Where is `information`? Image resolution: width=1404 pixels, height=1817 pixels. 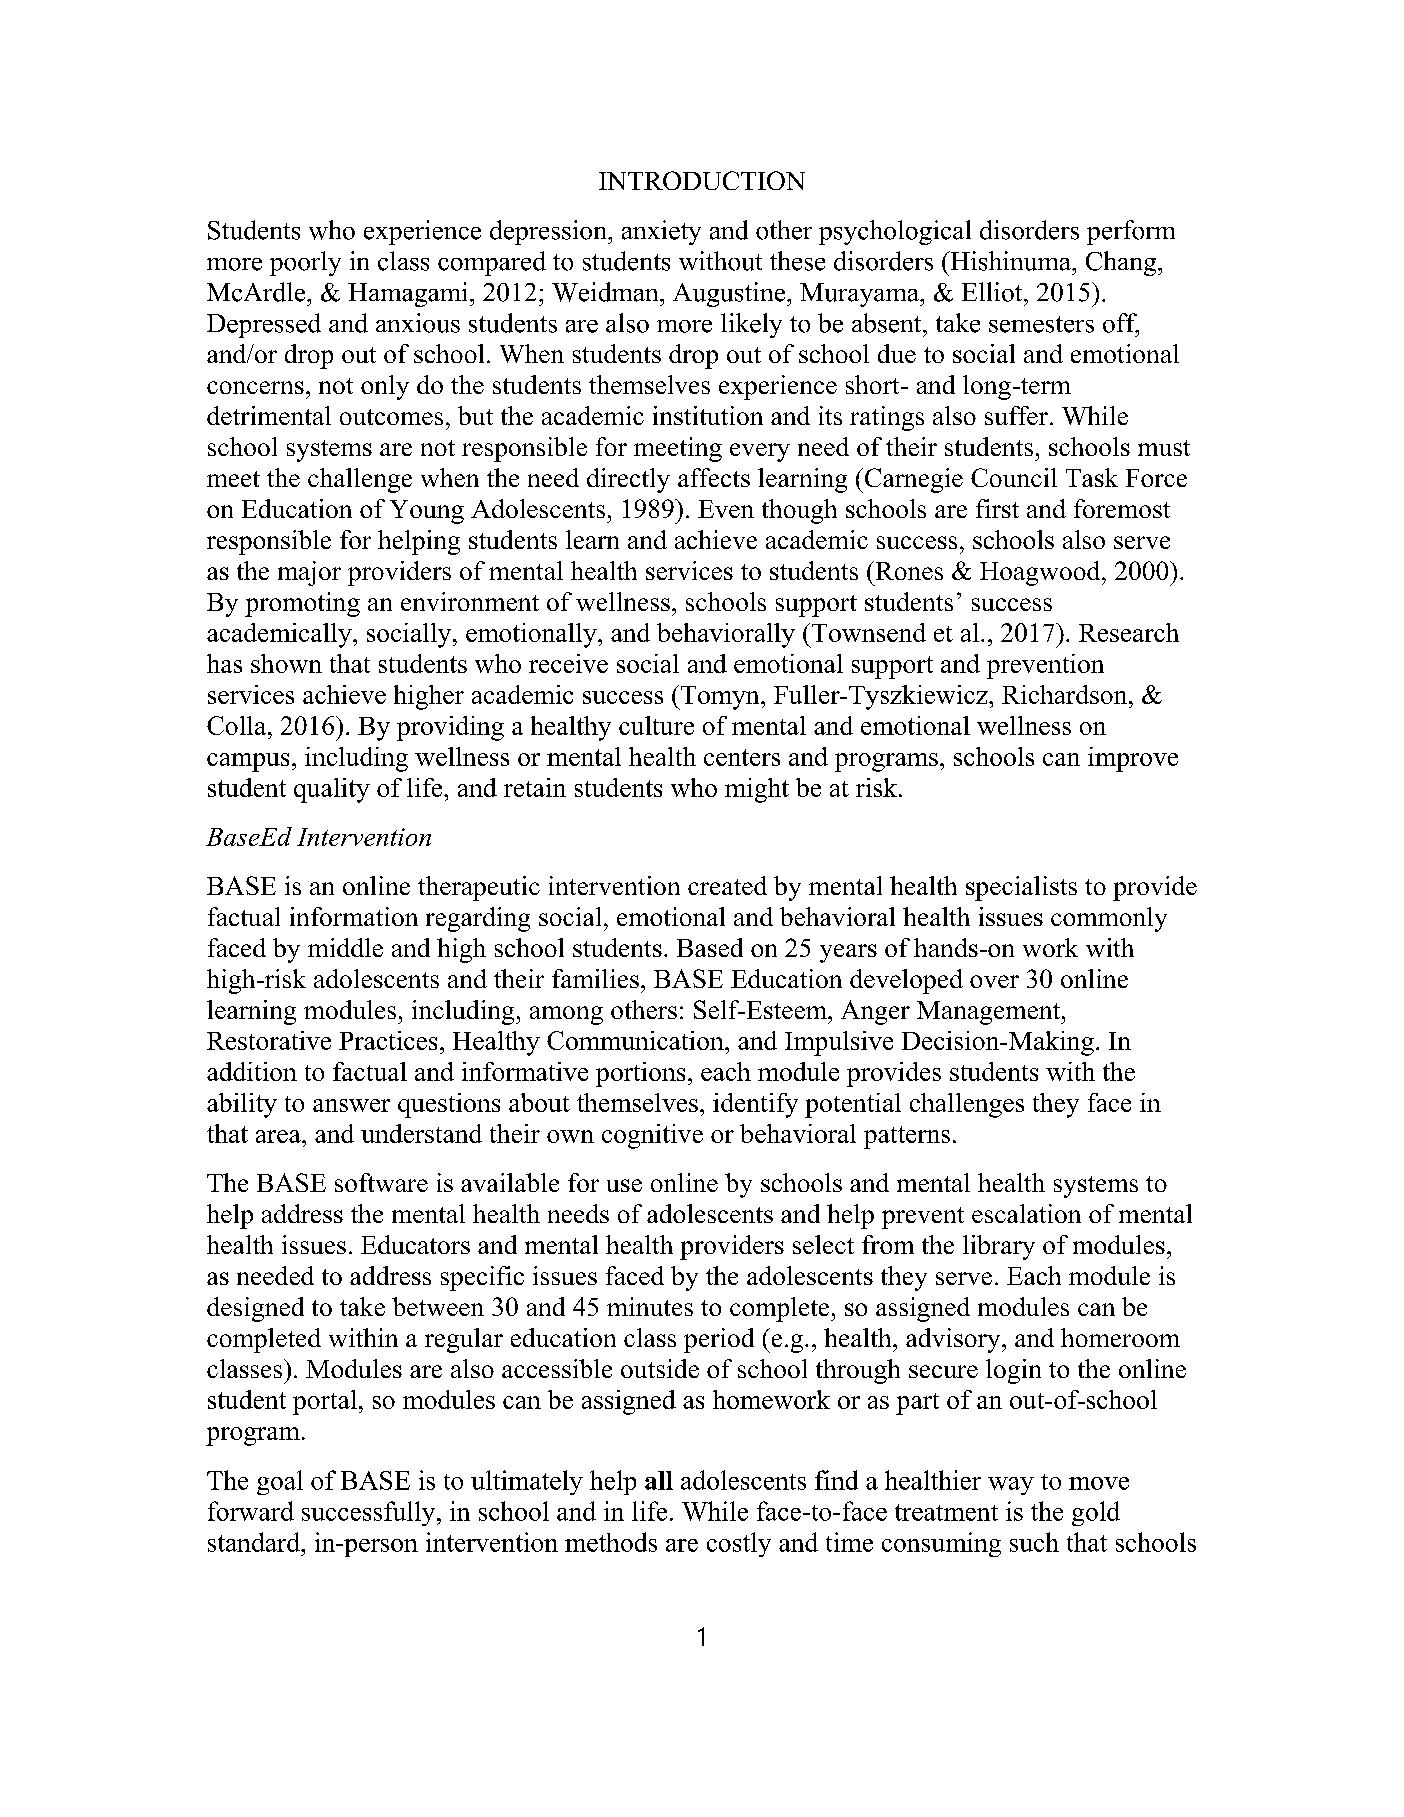
information is located at coordinates (354, 916).
